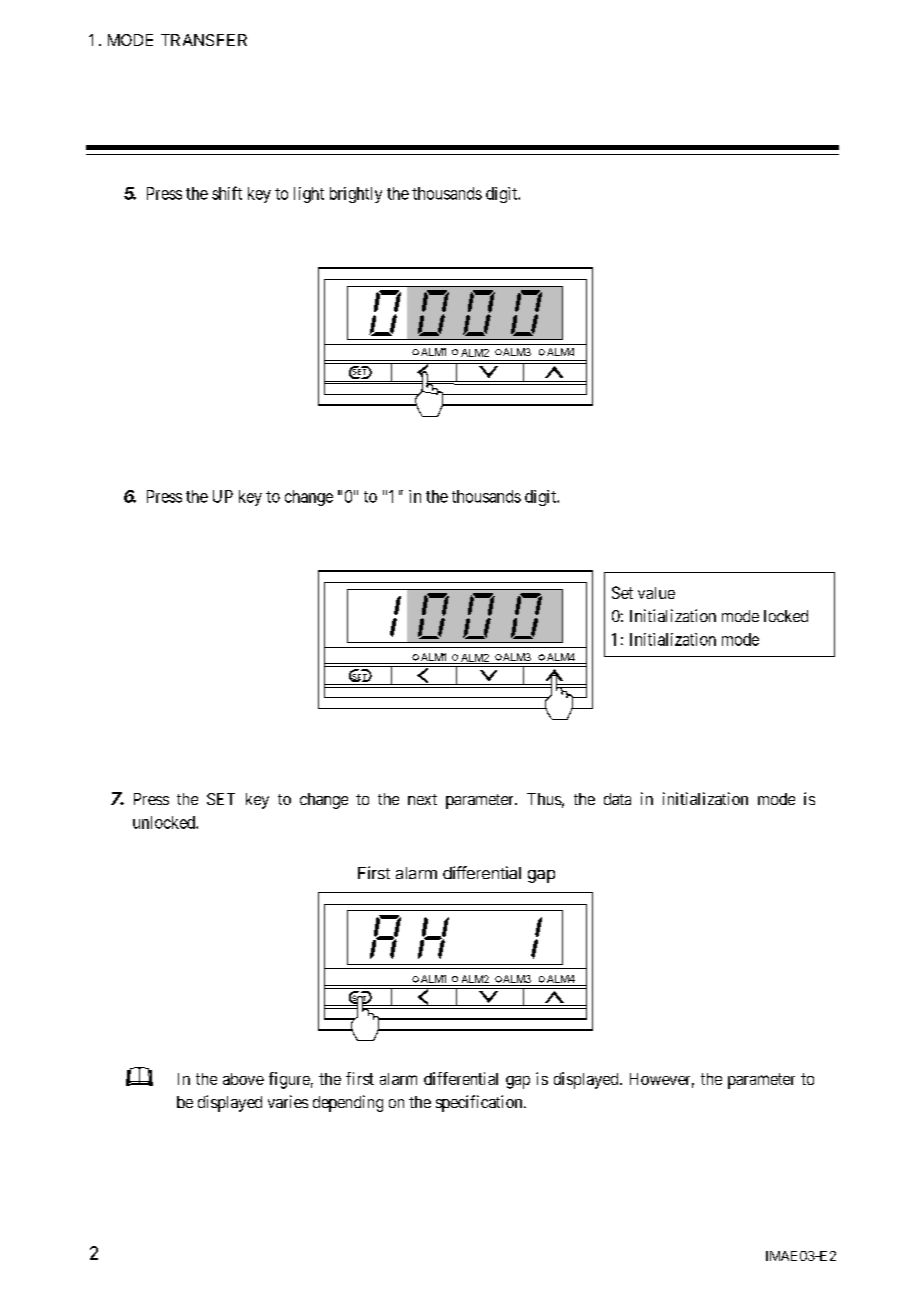  Describe the element at coordinates (227, 193) in the page. I see `shift` at that location.
